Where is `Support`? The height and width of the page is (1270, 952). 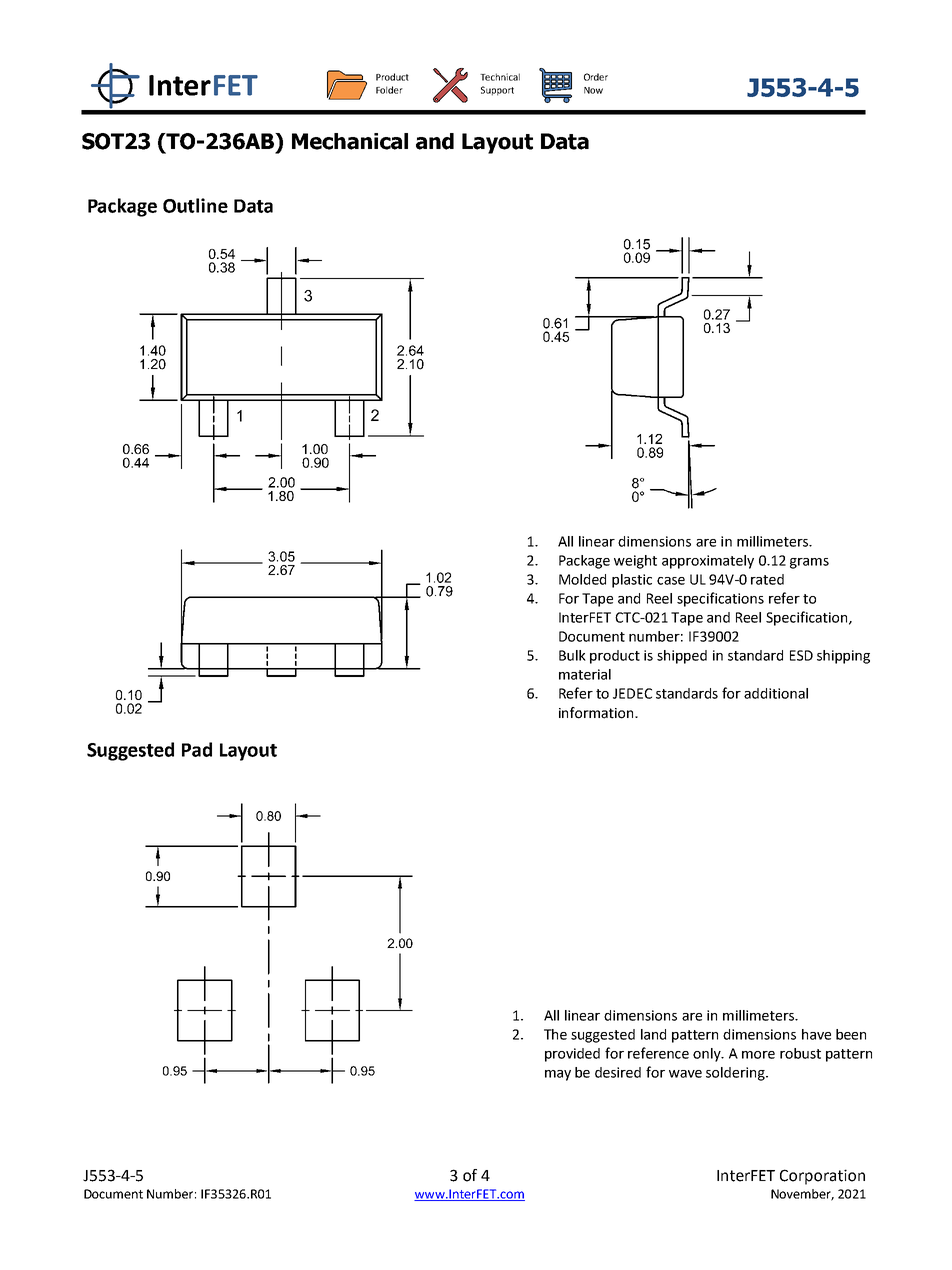 Support is located at coordinates (497, 91).
